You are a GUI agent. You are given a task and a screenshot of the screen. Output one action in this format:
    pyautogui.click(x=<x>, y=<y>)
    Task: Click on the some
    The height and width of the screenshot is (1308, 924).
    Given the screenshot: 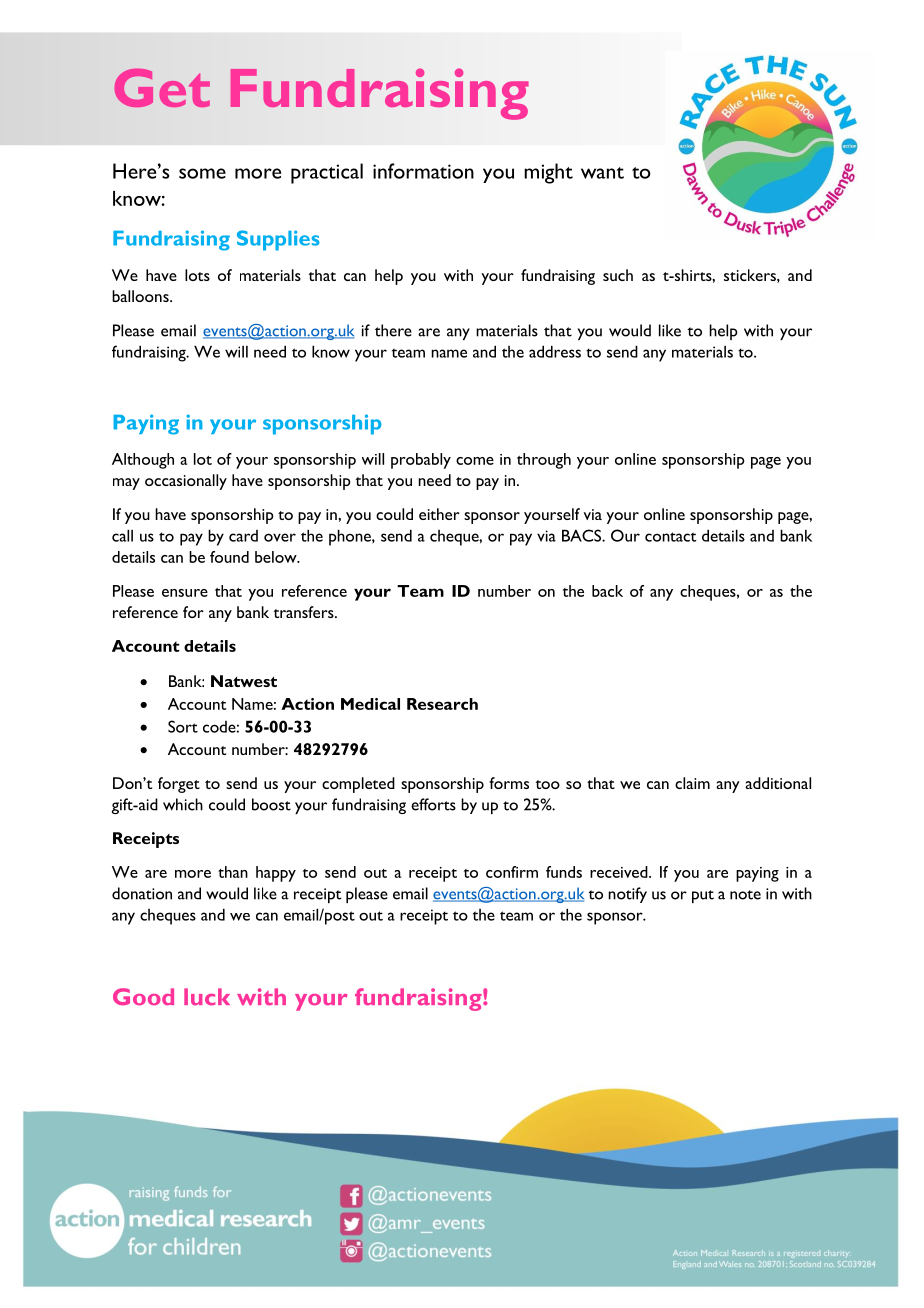 What is the action you would take?
    pyautogui.click(x=202, y=173)
